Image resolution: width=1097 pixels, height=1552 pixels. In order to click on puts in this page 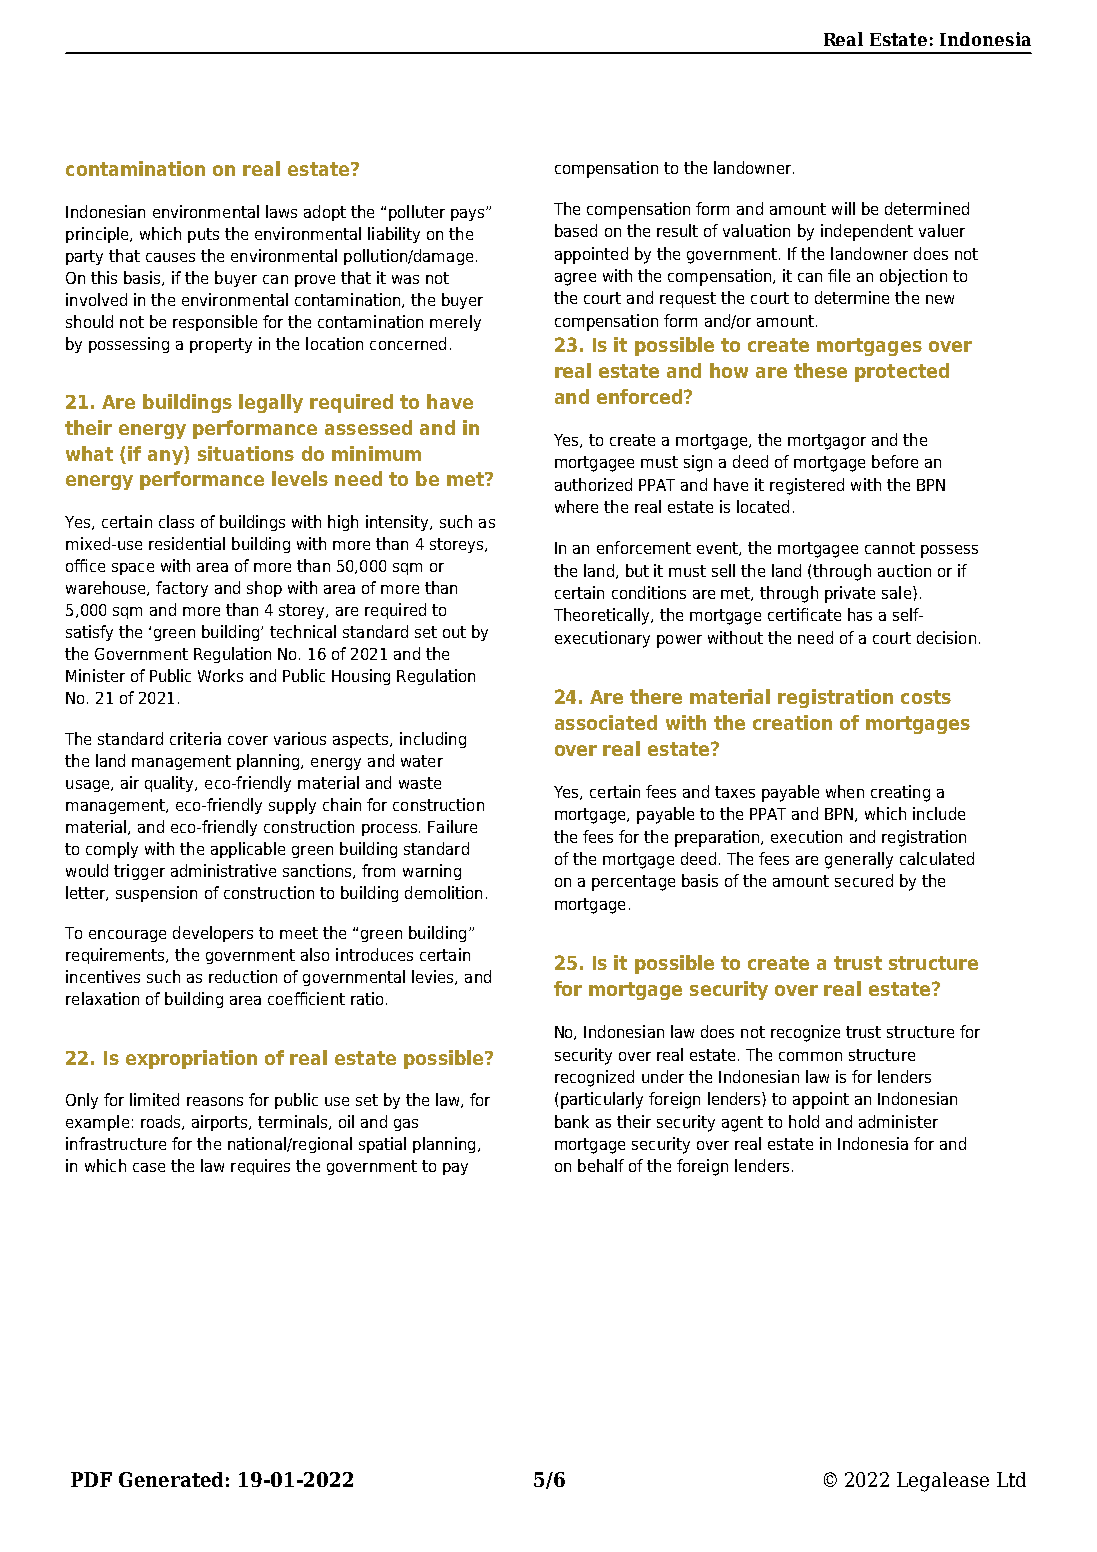, I will do `click(203, 235)`.
